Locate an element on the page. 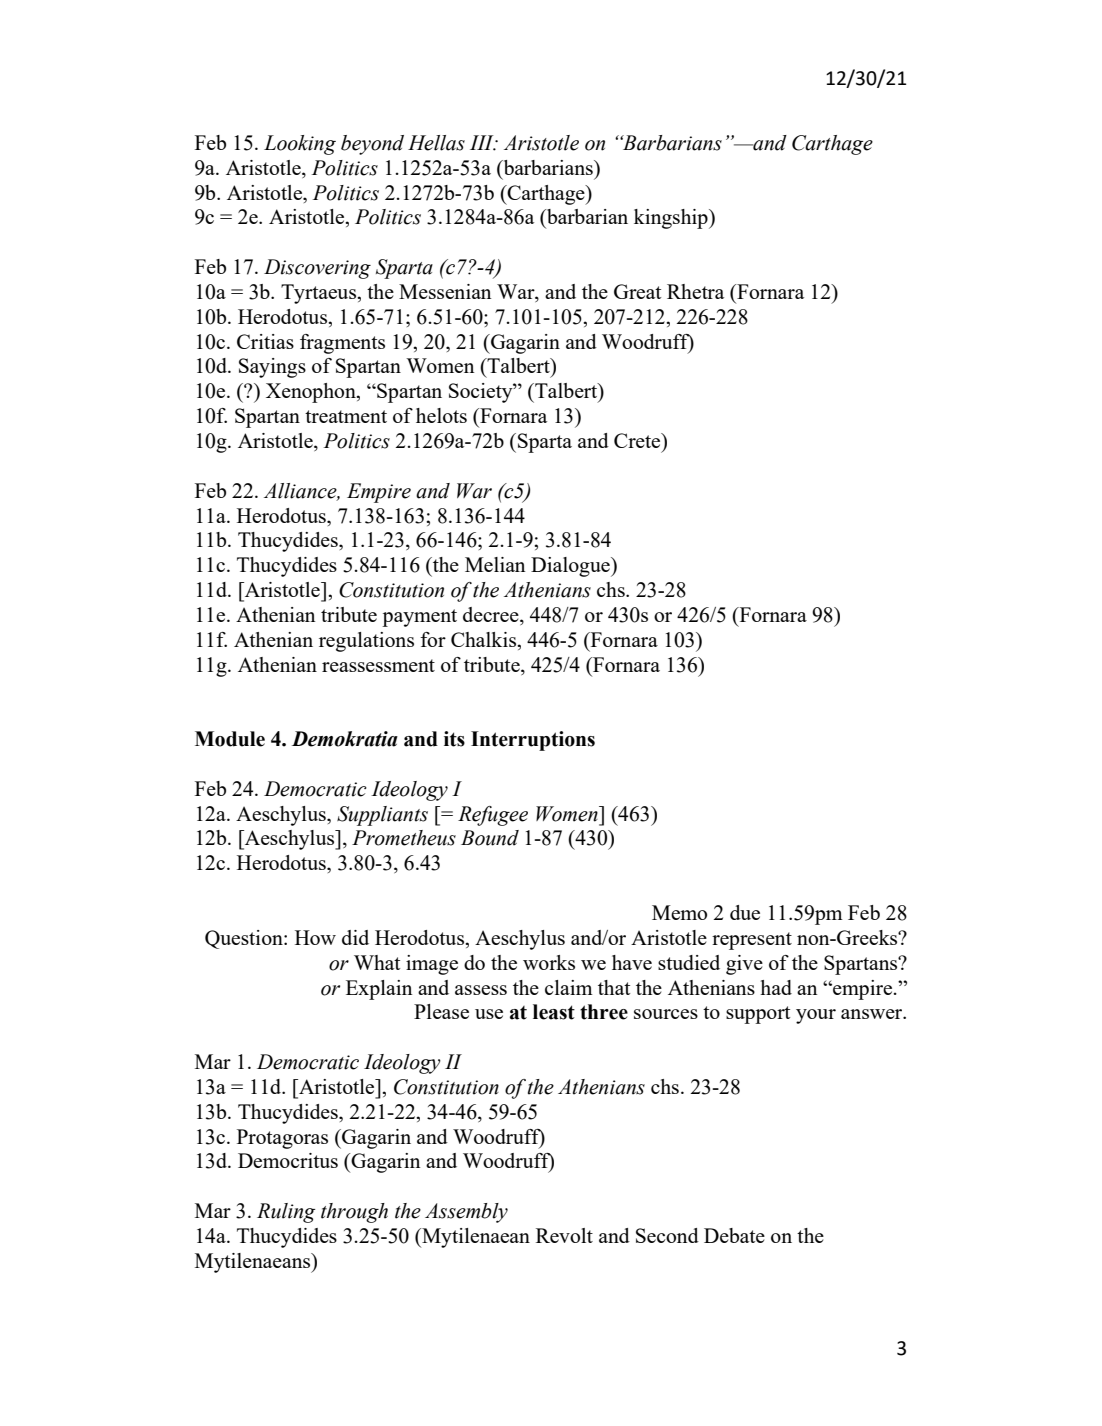 The width and height of the page is (1102, 1426). Great is located at coordinates (637, 291).
